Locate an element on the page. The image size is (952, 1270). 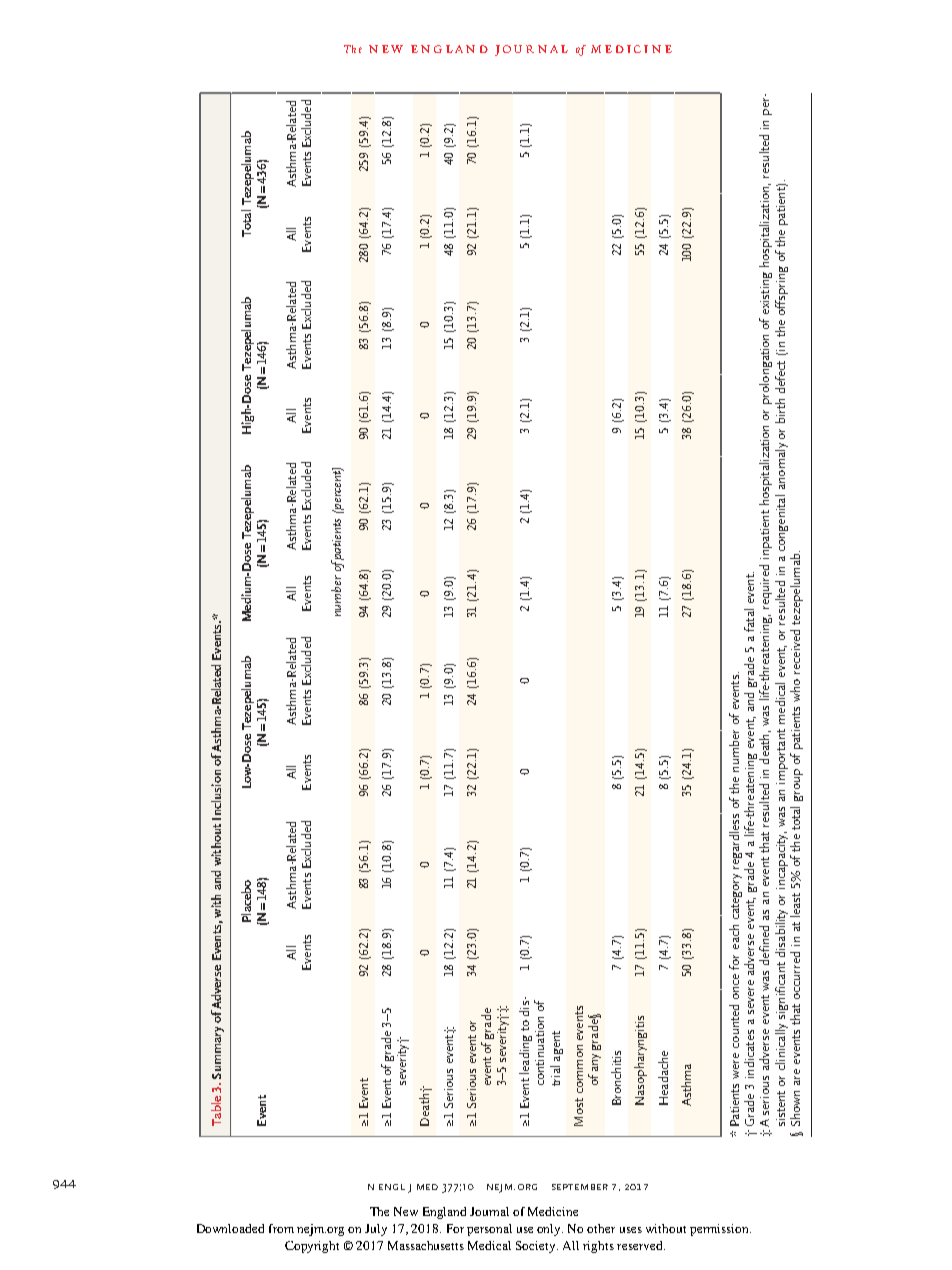
personal is located at coordinates (489, 1230).
